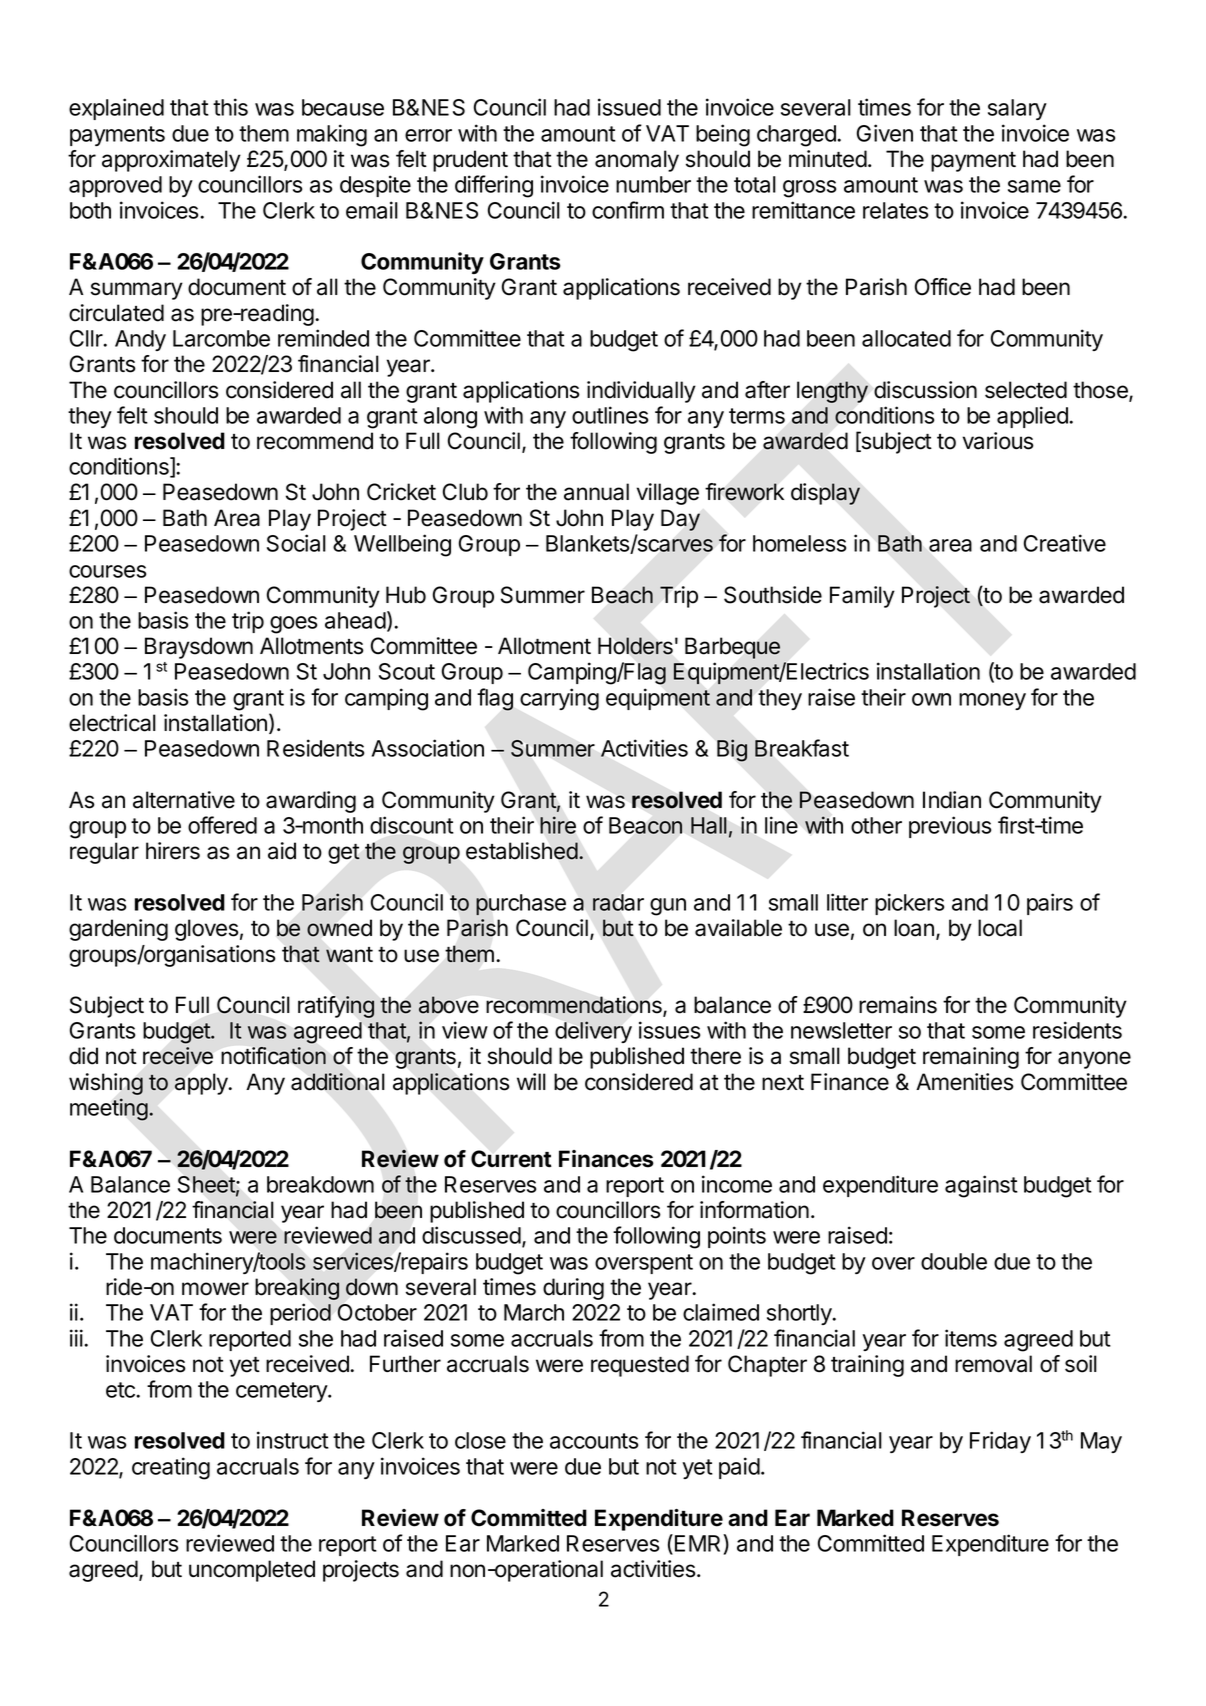 This screenshot has height=1706, width=1206. What do you see at coordinates (950, 827) in the screenshot?
I see `previous` at bounding box center [950, 827].
